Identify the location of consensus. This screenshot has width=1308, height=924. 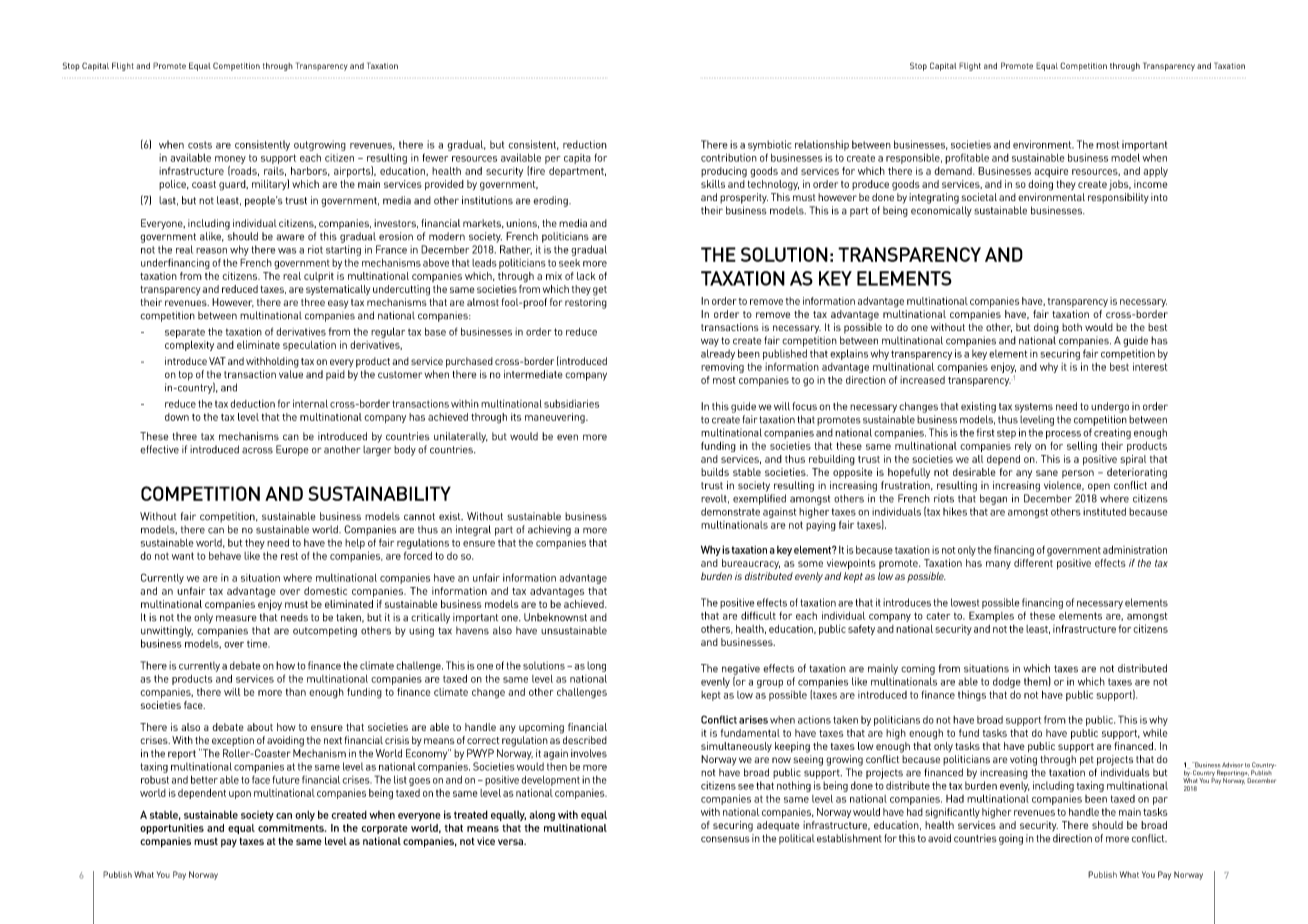
(725, 839).
